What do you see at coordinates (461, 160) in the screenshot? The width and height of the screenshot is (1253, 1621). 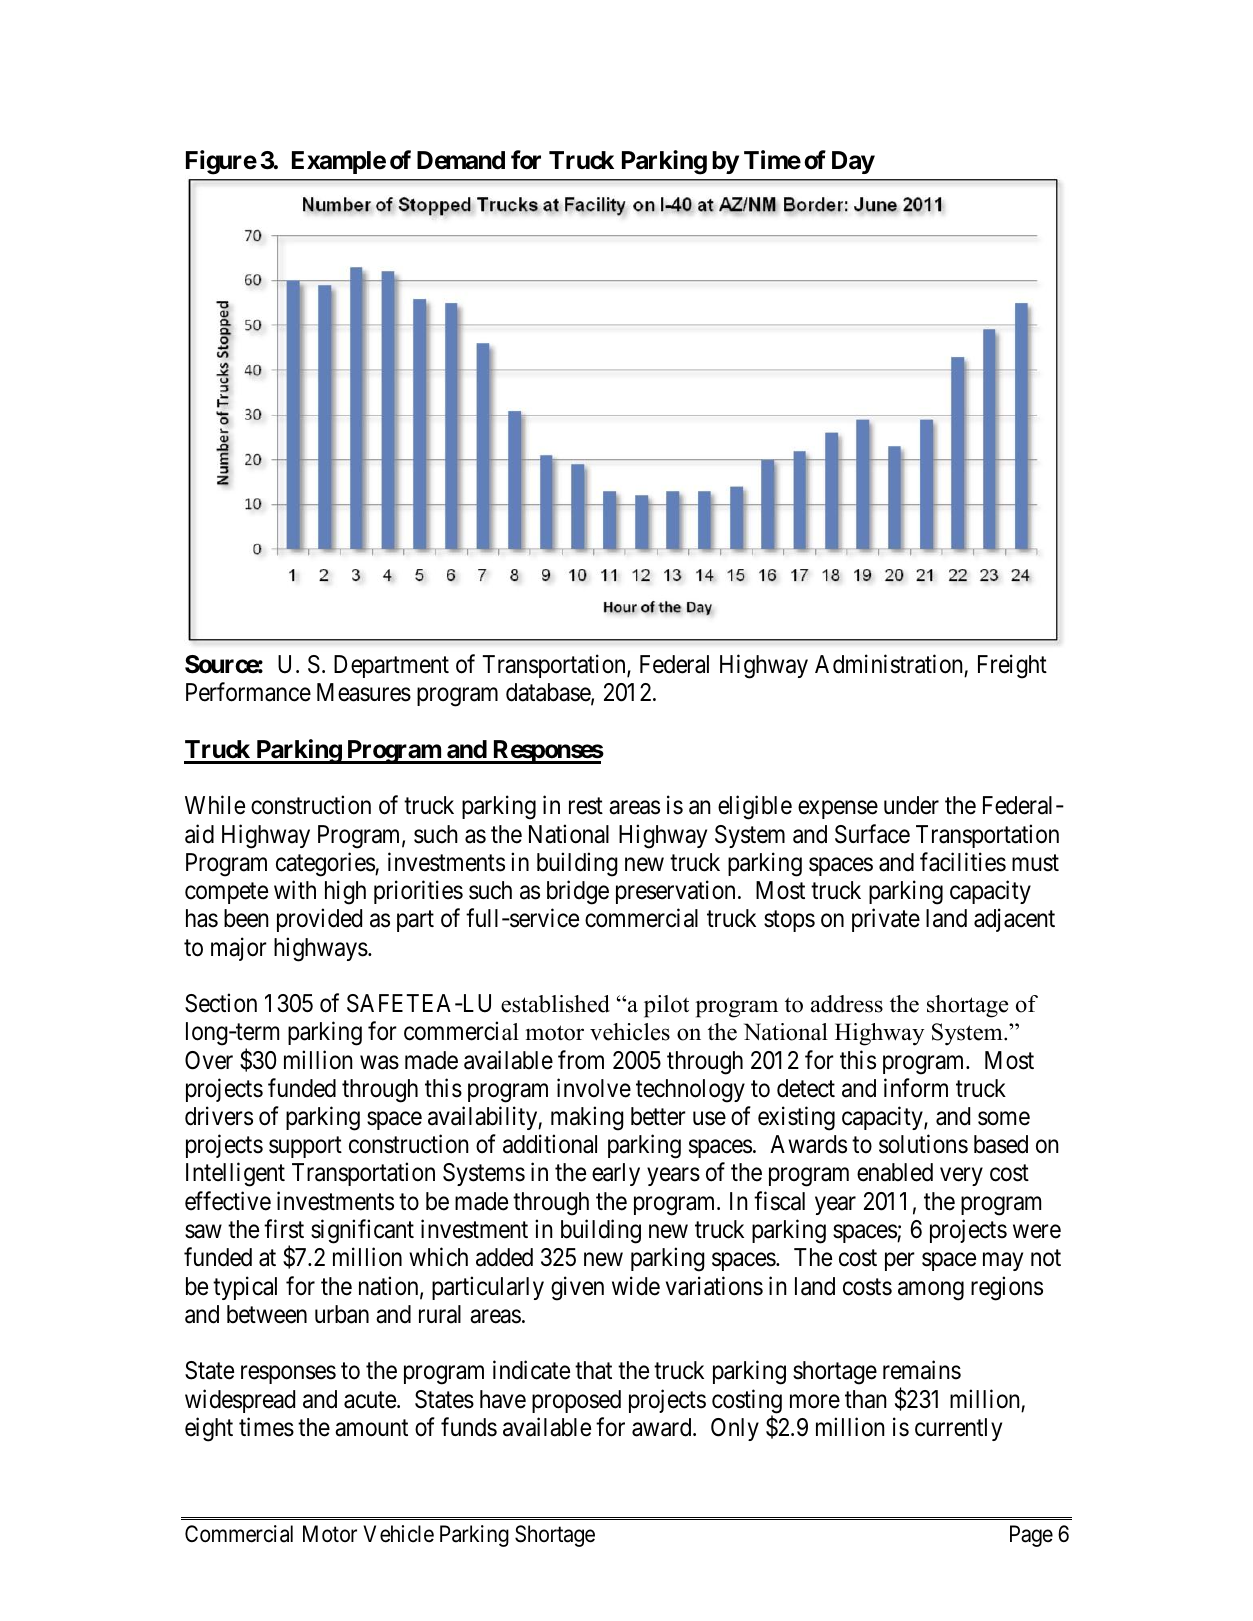 I see `Demand` at bounding box center [461, 160].
